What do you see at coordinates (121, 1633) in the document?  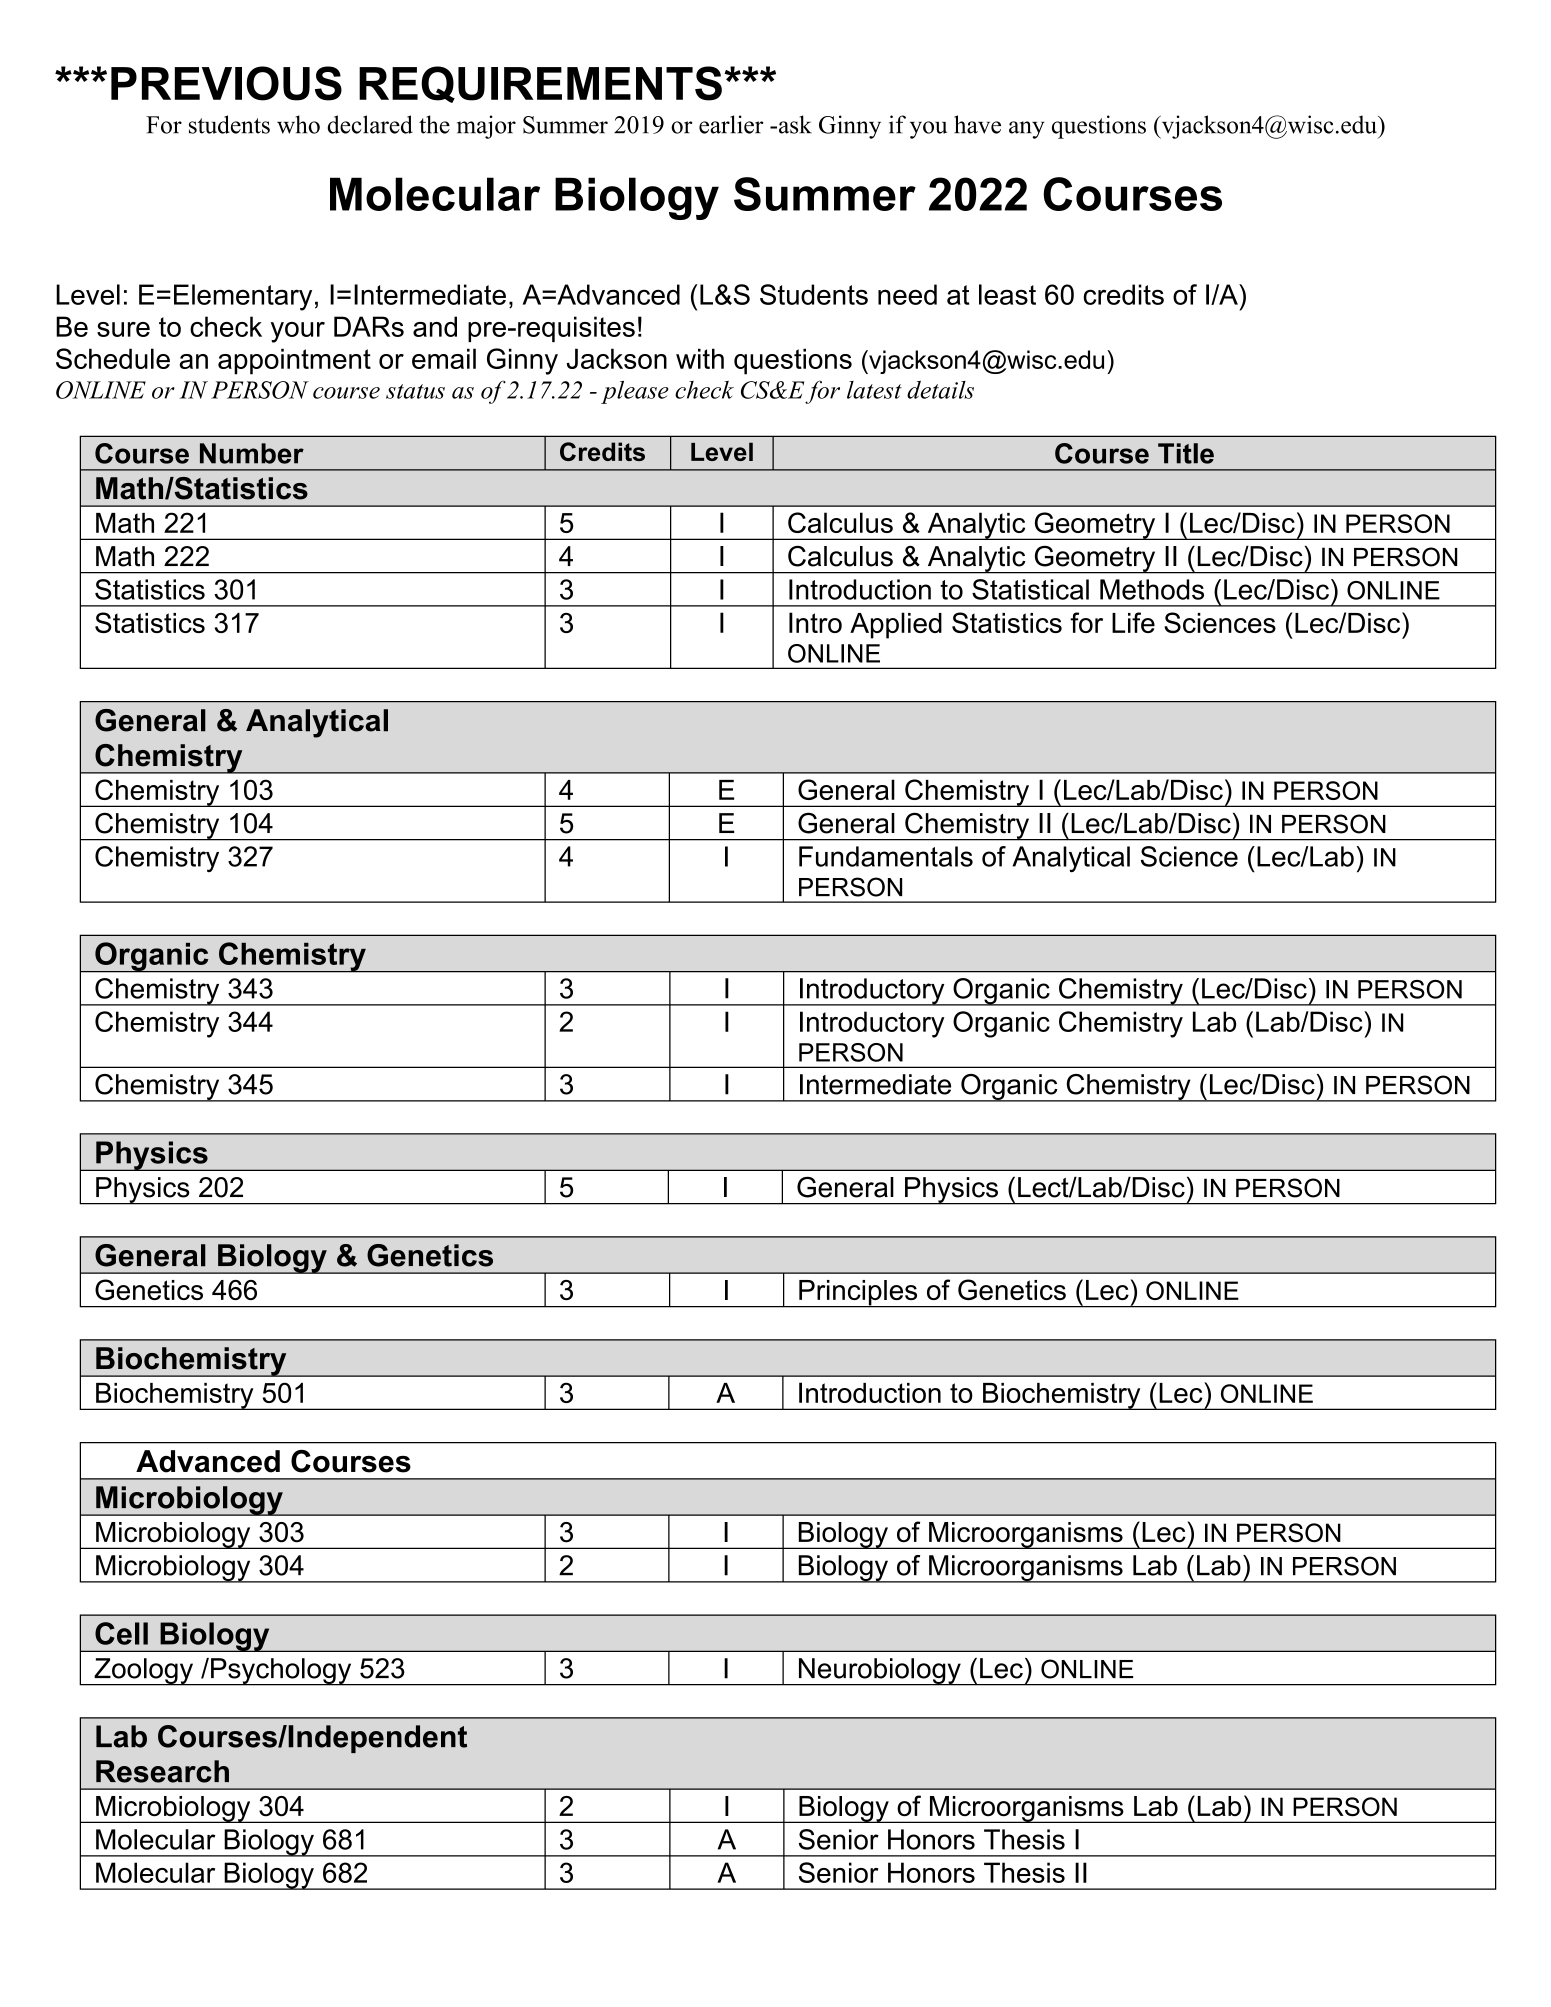 I see `Cell` at bounding box center [121, 1633].
